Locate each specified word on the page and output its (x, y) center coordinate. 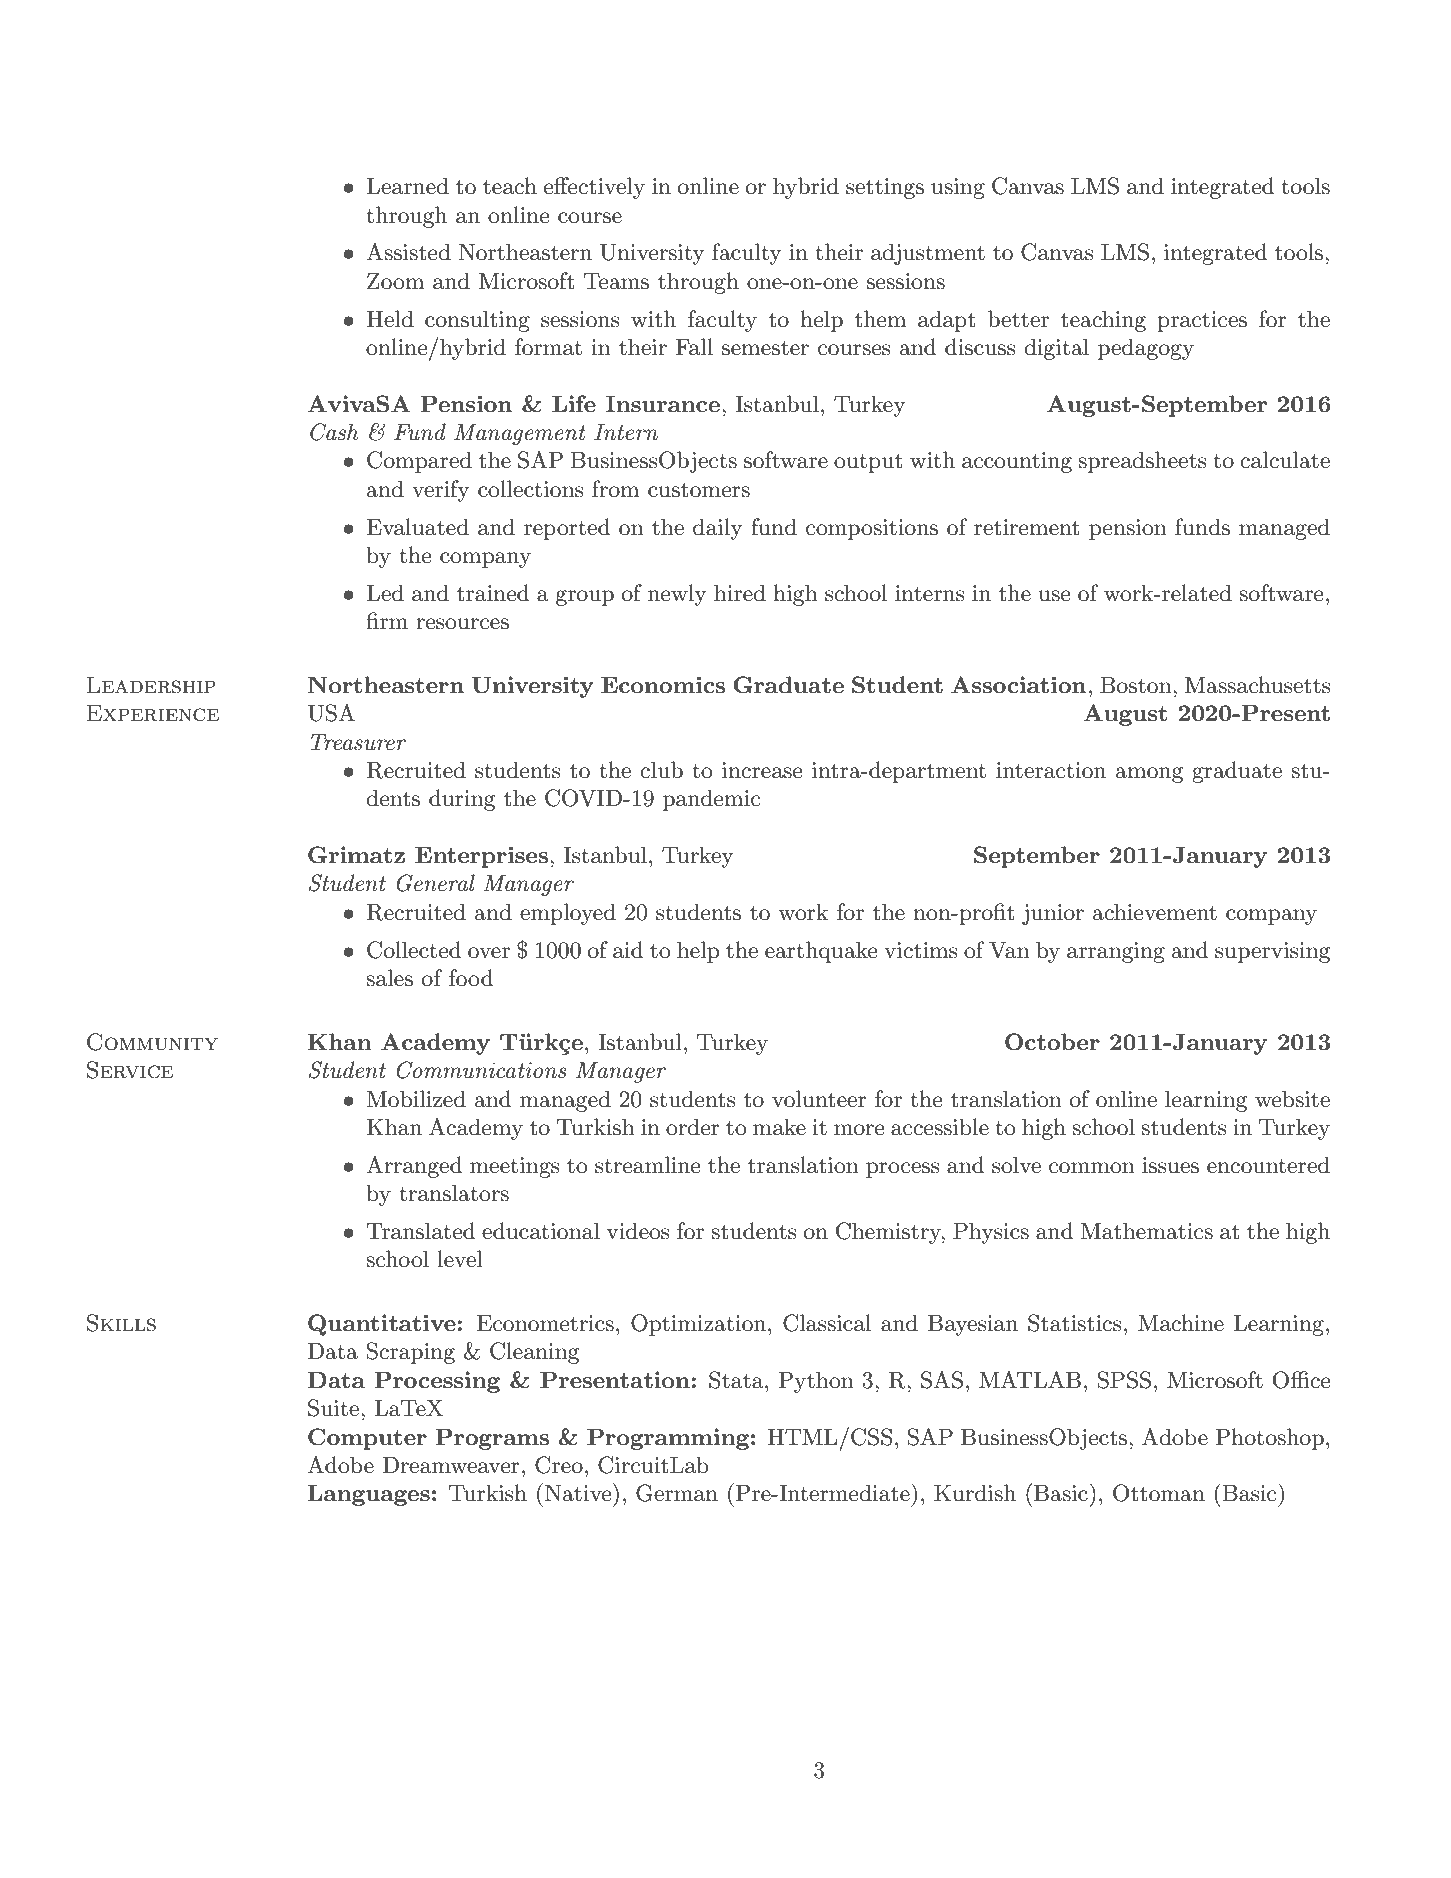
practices (1202, 321)
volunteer (819, 1099)
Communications (481, 1070)
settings (885, 188)
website (1292, 1099)
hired (740, 593)
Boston (1137, 685)
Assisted (408, 252)
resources (462, 624)
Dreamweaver (451, 1465)
